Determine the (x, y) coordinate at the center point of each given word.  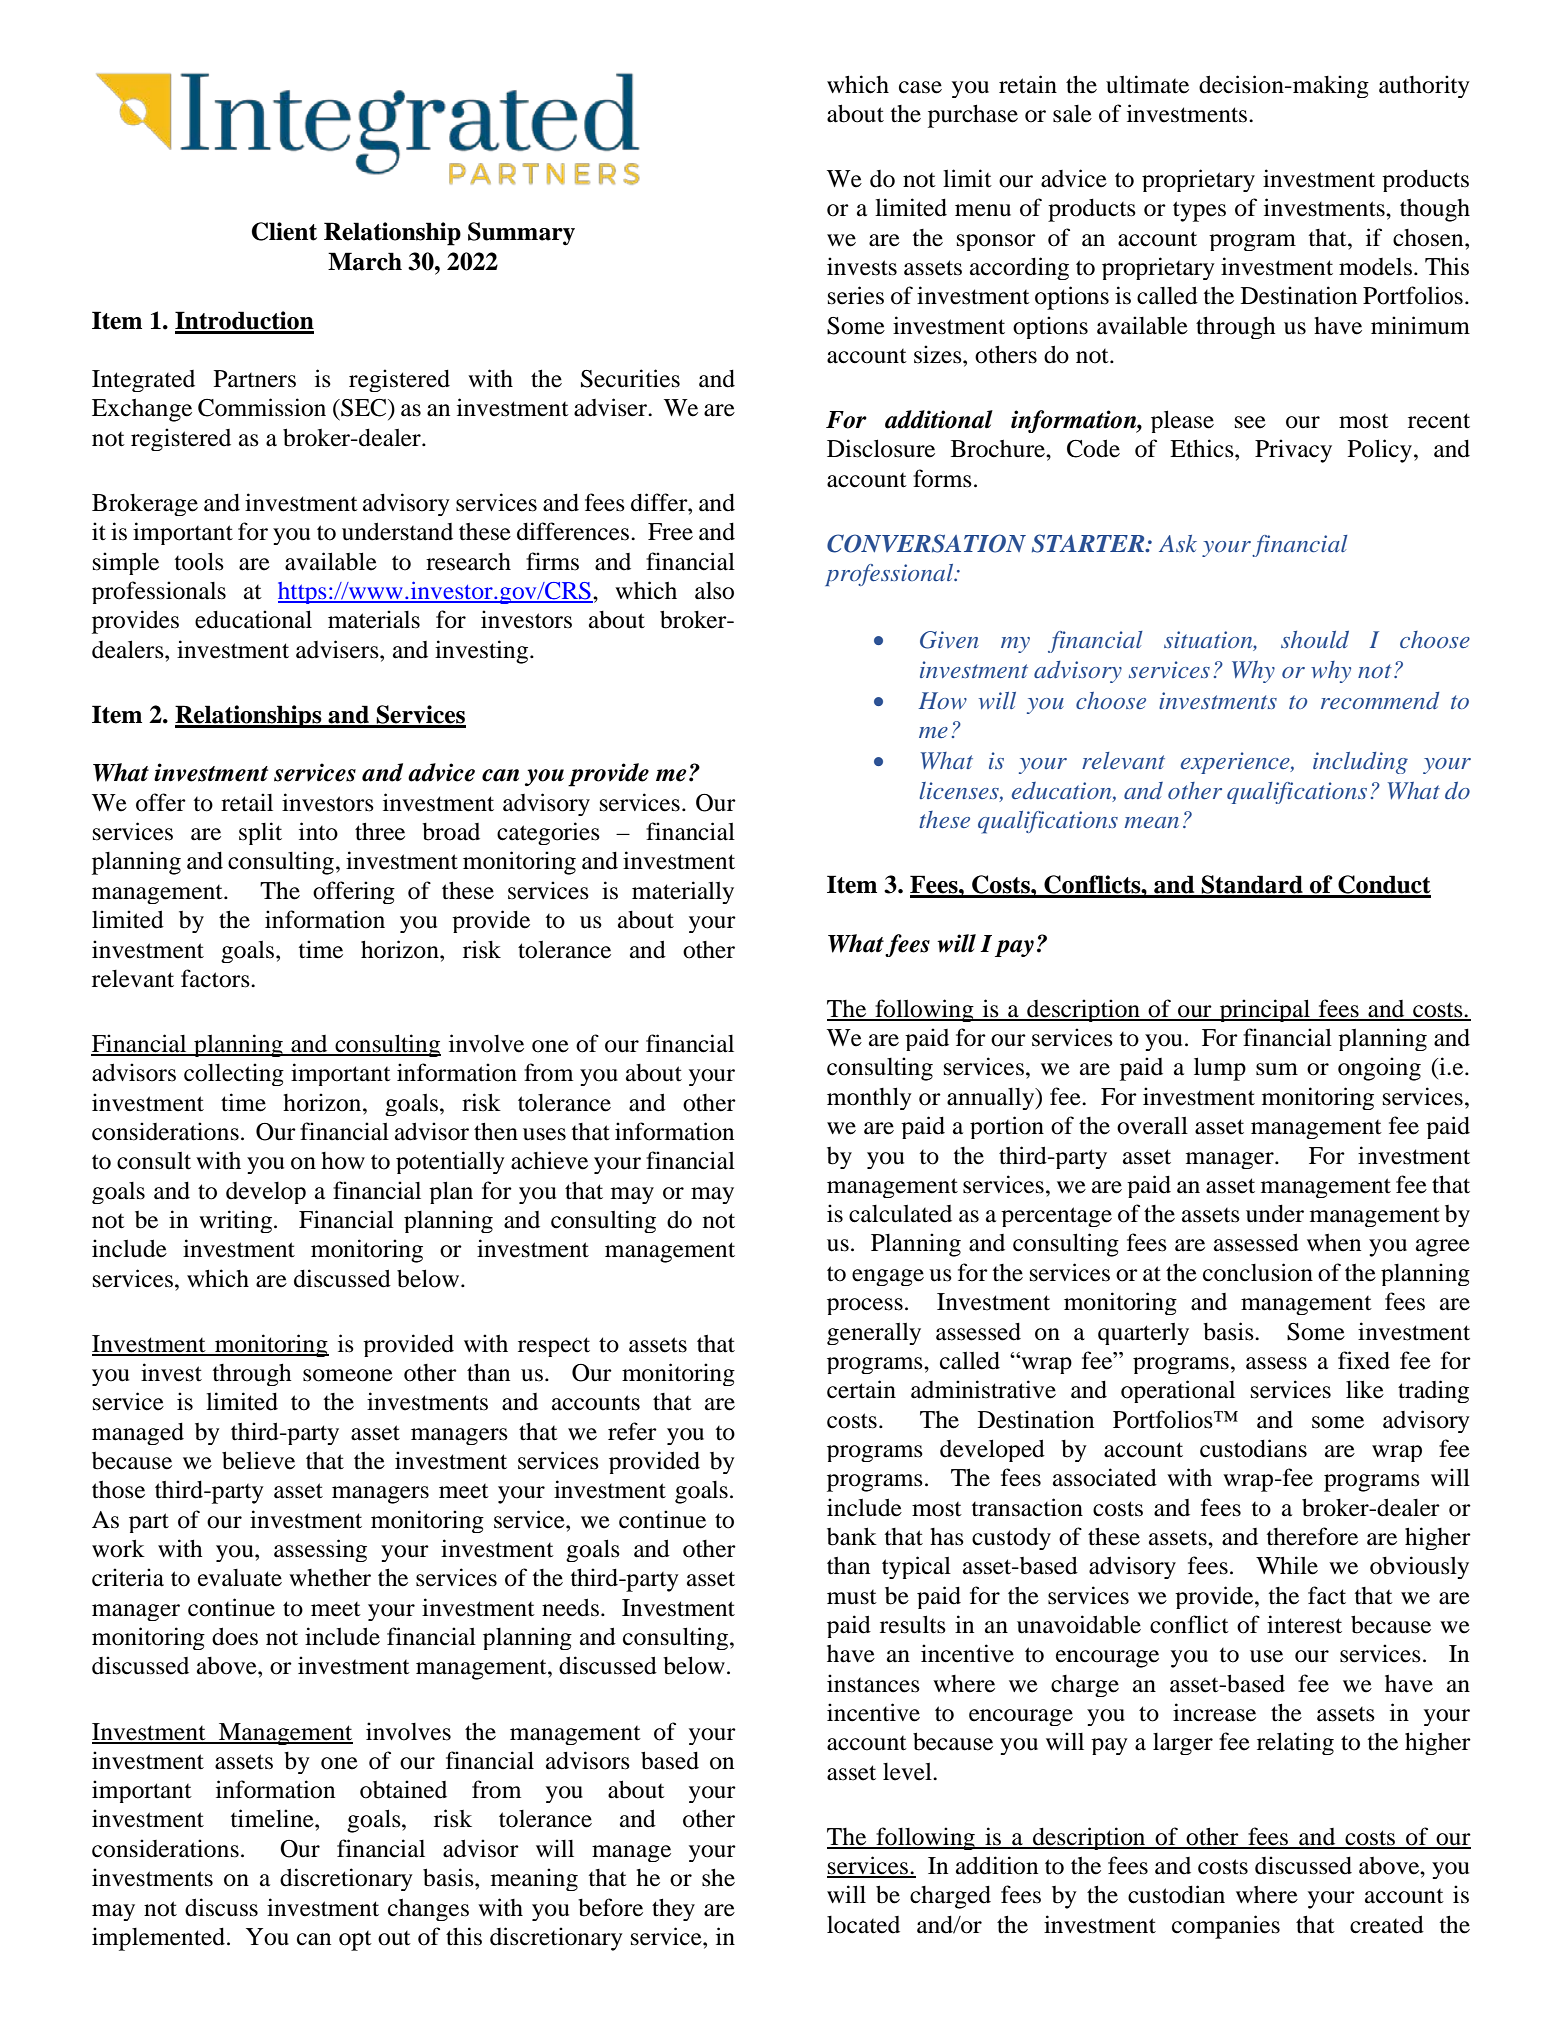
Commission (262, 407)
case (920, 87)
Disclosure (881, 448)
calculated (900, 1214)
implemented (160, 1939)
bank (852, 1536)
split (260, 833)
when (1334, 1243)
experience (1236, 763)
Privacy (1293, 451)
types (1199, 211)
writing (235, 1221)
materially (683, 892)
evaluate (240, 1578)
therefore (1312, 1536)
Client (284, 231)
